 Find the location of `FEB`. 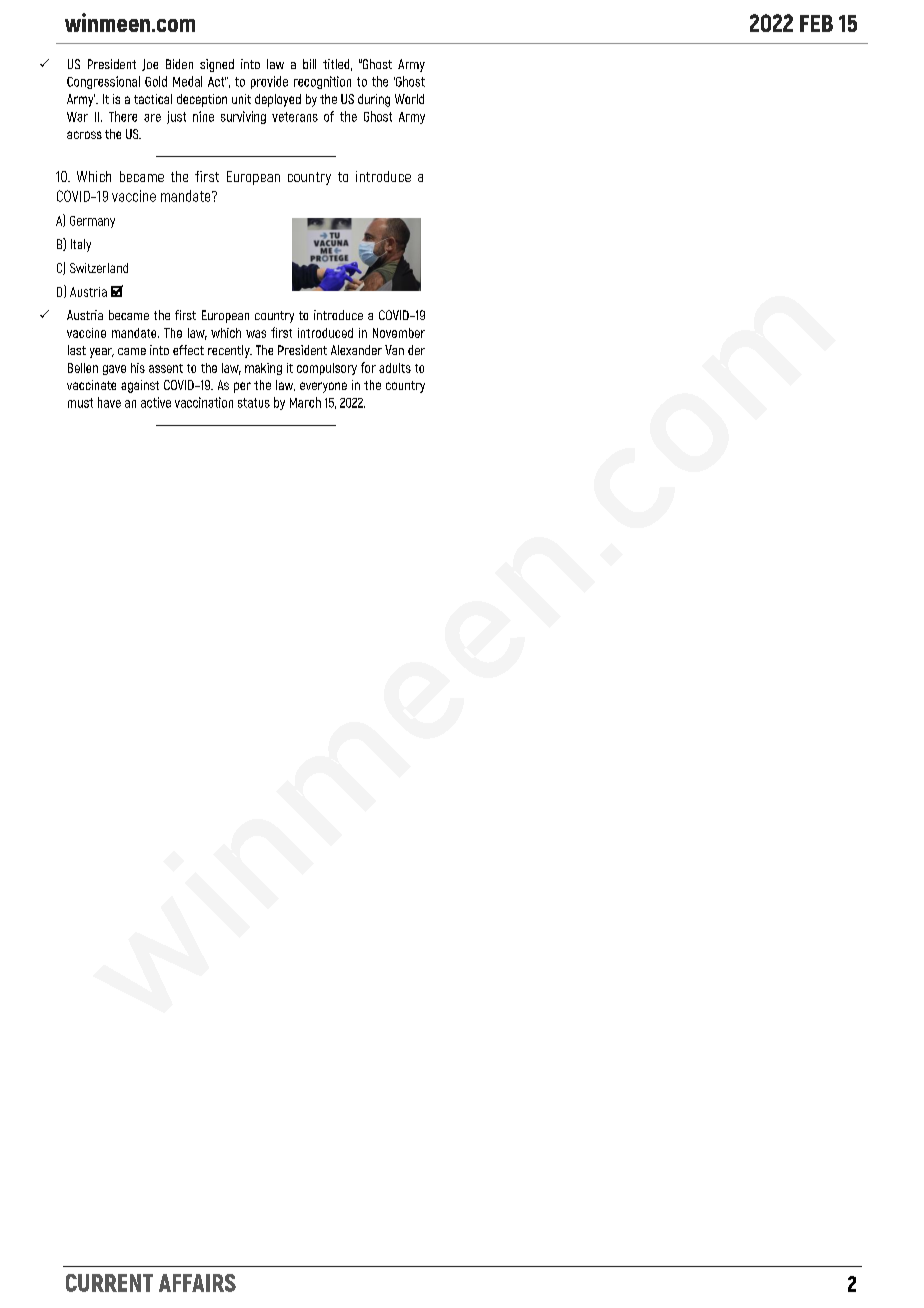

FEB is located at coordinates (816, 23).
